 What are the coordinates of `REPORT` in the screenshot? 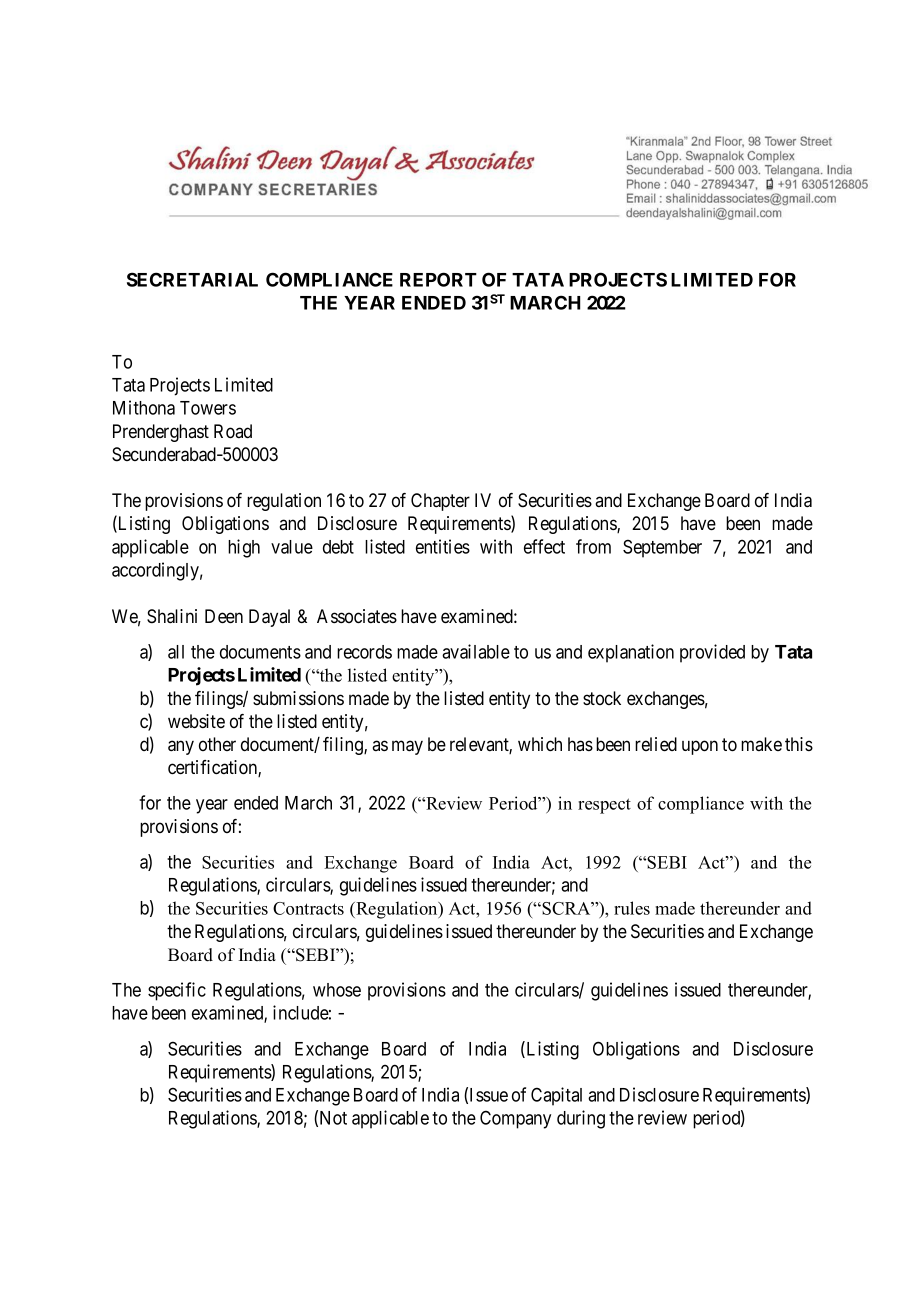 It's located at (438, 279).
